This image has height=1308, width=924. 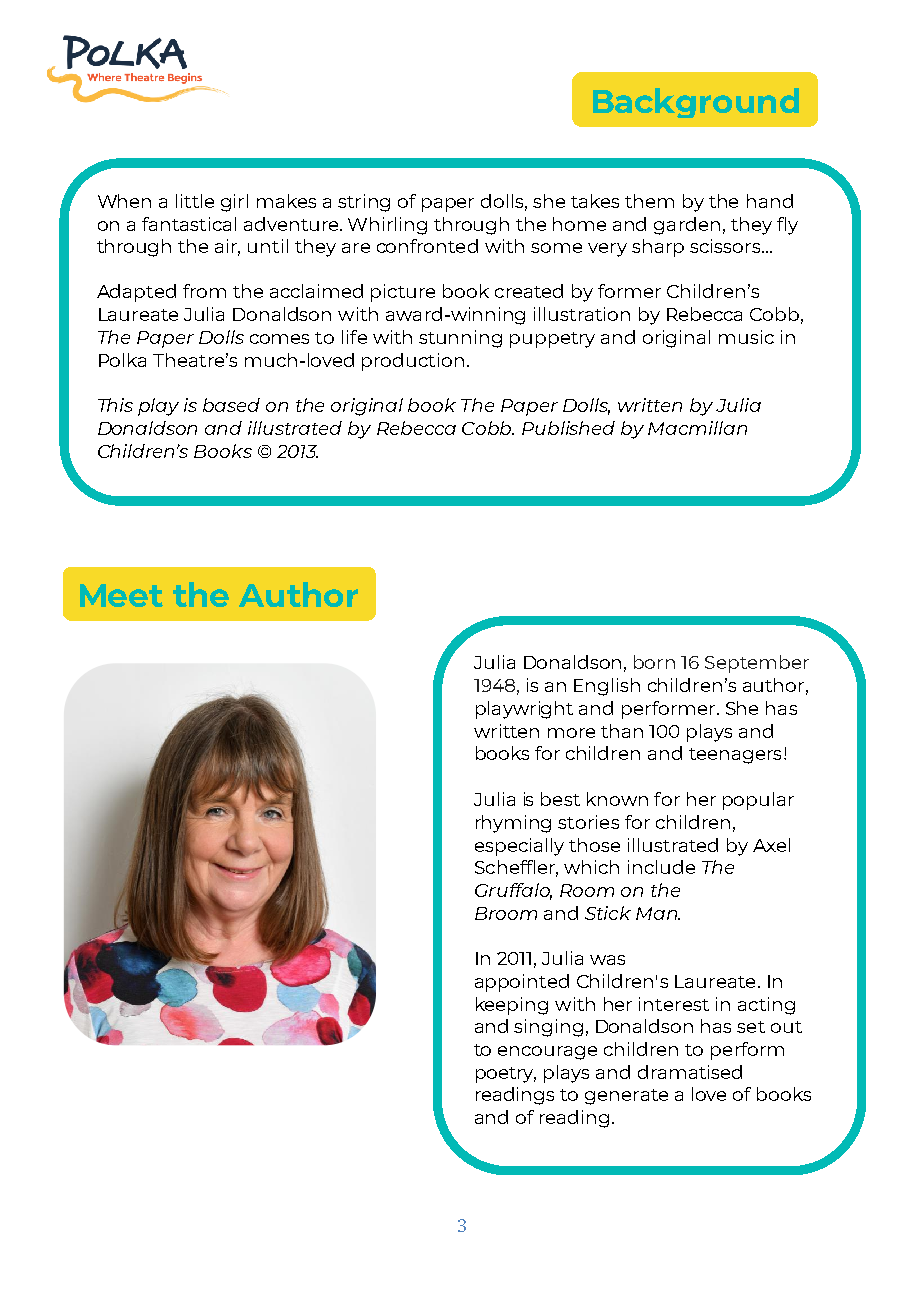 What do you see at coordinates (568, 428) in the image?
I see `Published` at bounding box center [568, 428].
